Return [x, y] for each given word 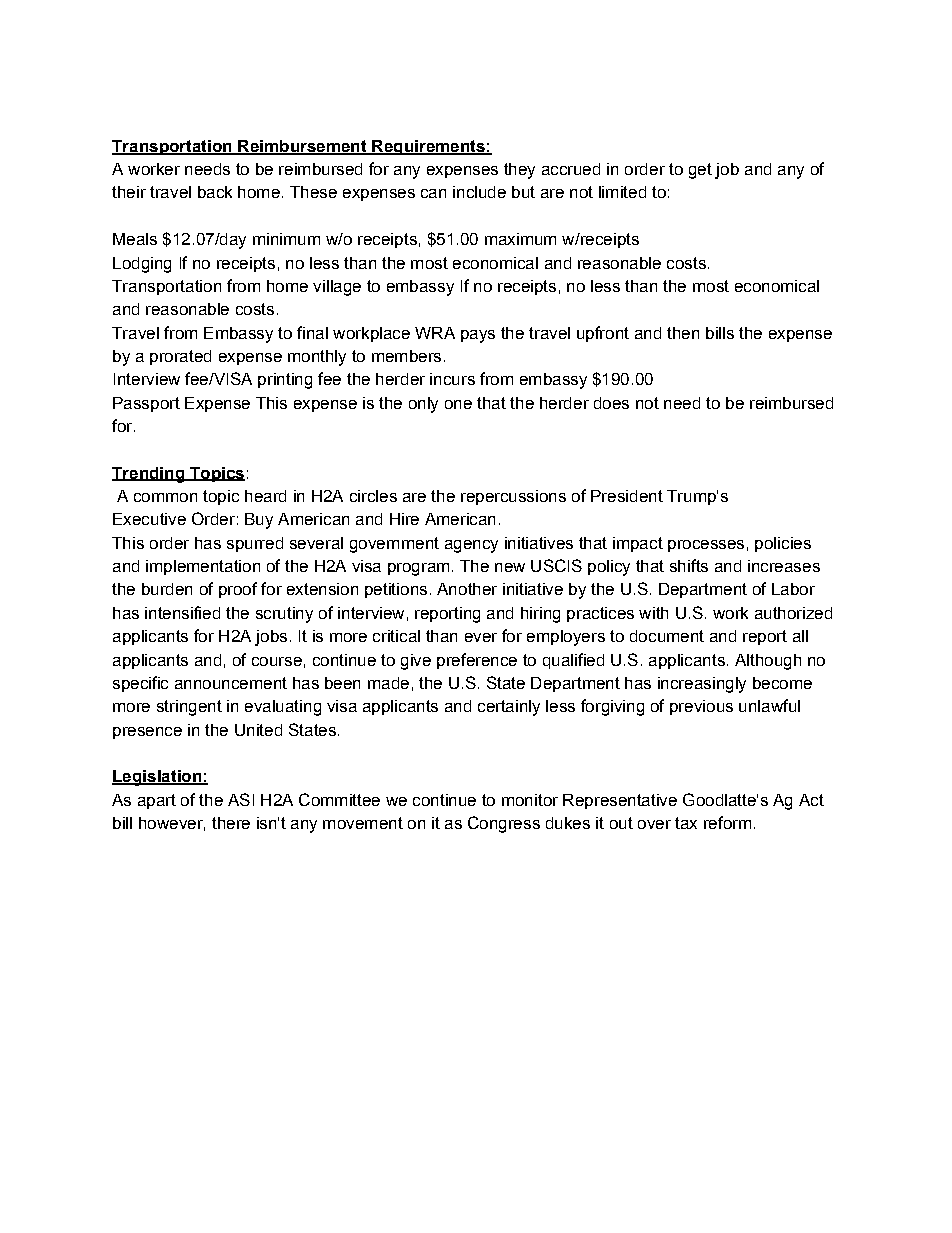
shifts [689, 565]
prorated [180, 357]
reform [727, 822]
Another [467, 589]
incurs [452, 379]
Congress [504, 824]
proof [238, 590]
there [231, 823]
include [479, 192]
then [683, 333]
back [215, 192]
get [700, 171]
